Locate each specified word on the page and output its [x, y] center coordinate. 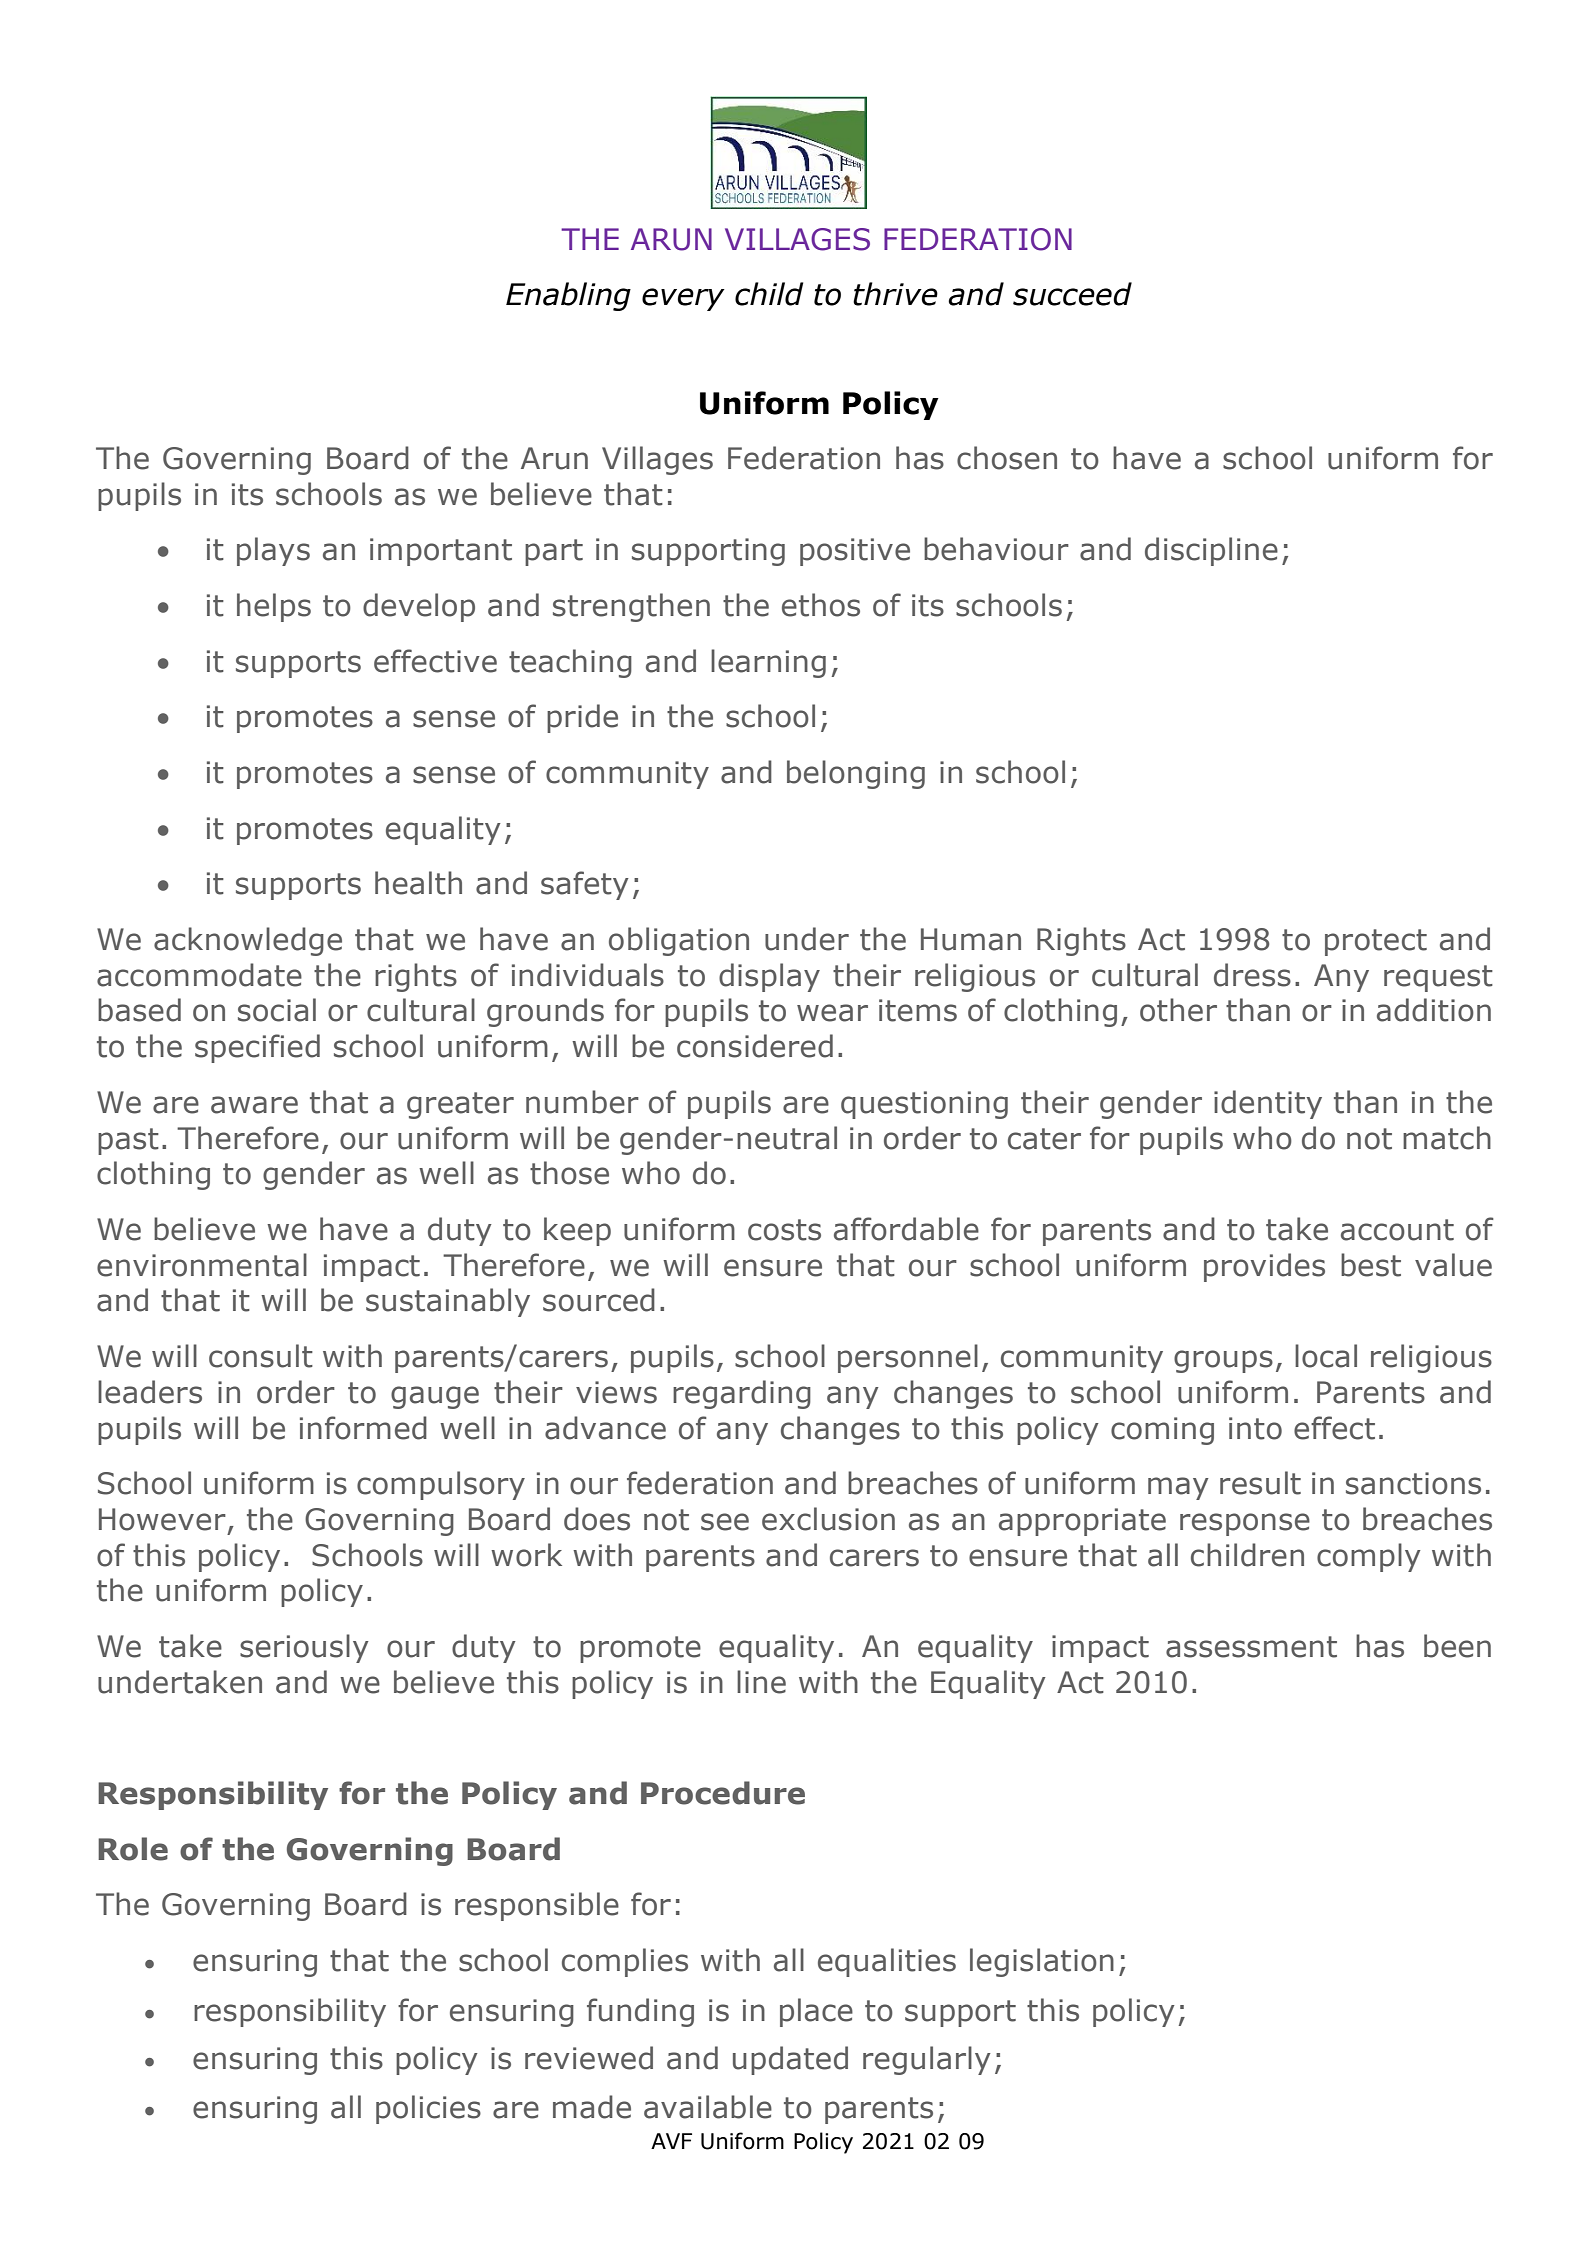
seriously [304, 1648]
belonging [856, 774]
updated [790, 2060]
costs [784, 1230]
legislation [1042, 1962]
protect [1376, 942]
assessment [1251, 1647]
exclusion [828, 1519]
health [418, 883]
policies [428, 2109]
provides [1264, 1267]
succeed [1072, 294]
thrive [895, 294]
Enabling [568, 296]
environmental [202, 1265]
